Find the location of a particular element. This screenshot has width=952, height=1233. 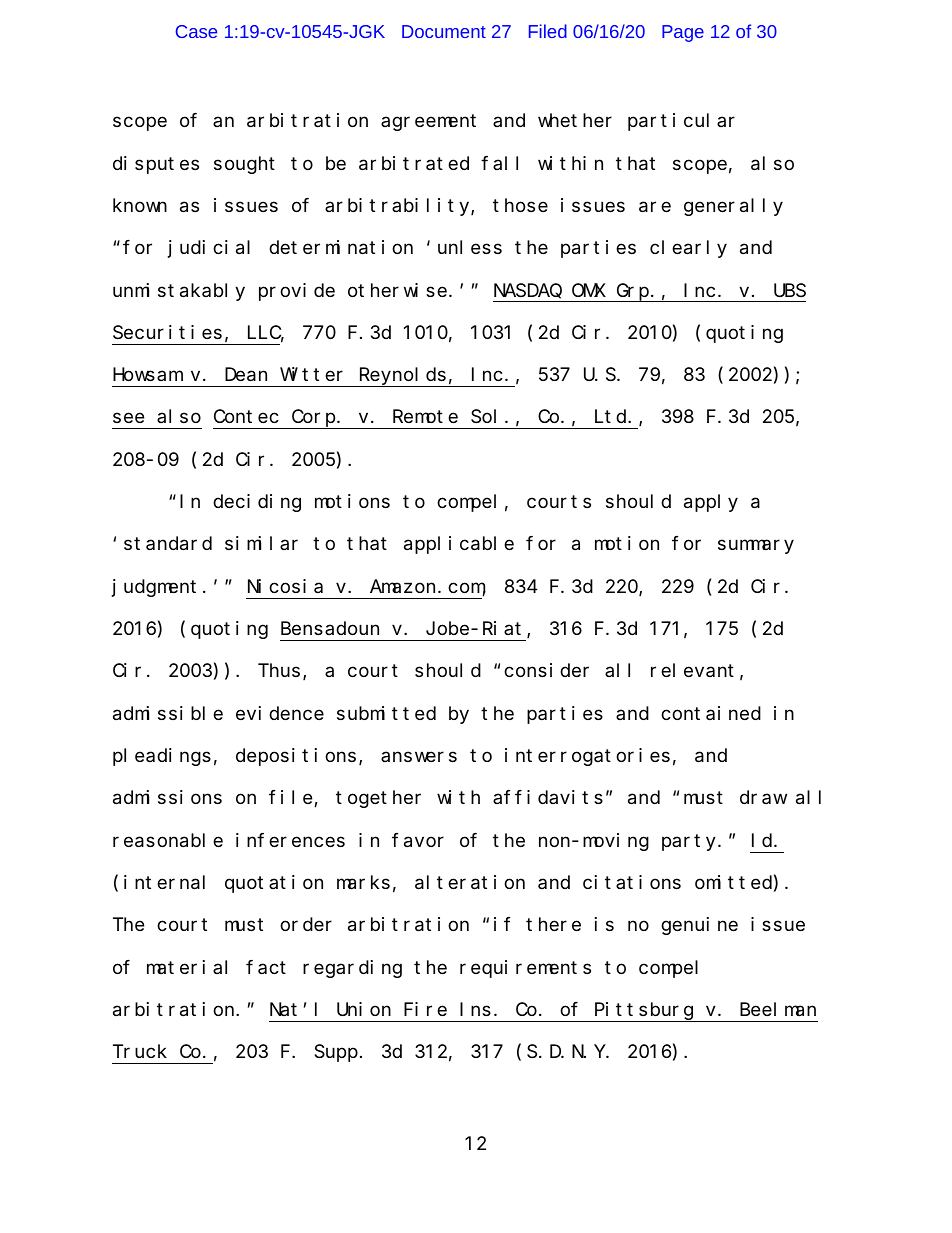

Document is located at coordinates (444, 31).
